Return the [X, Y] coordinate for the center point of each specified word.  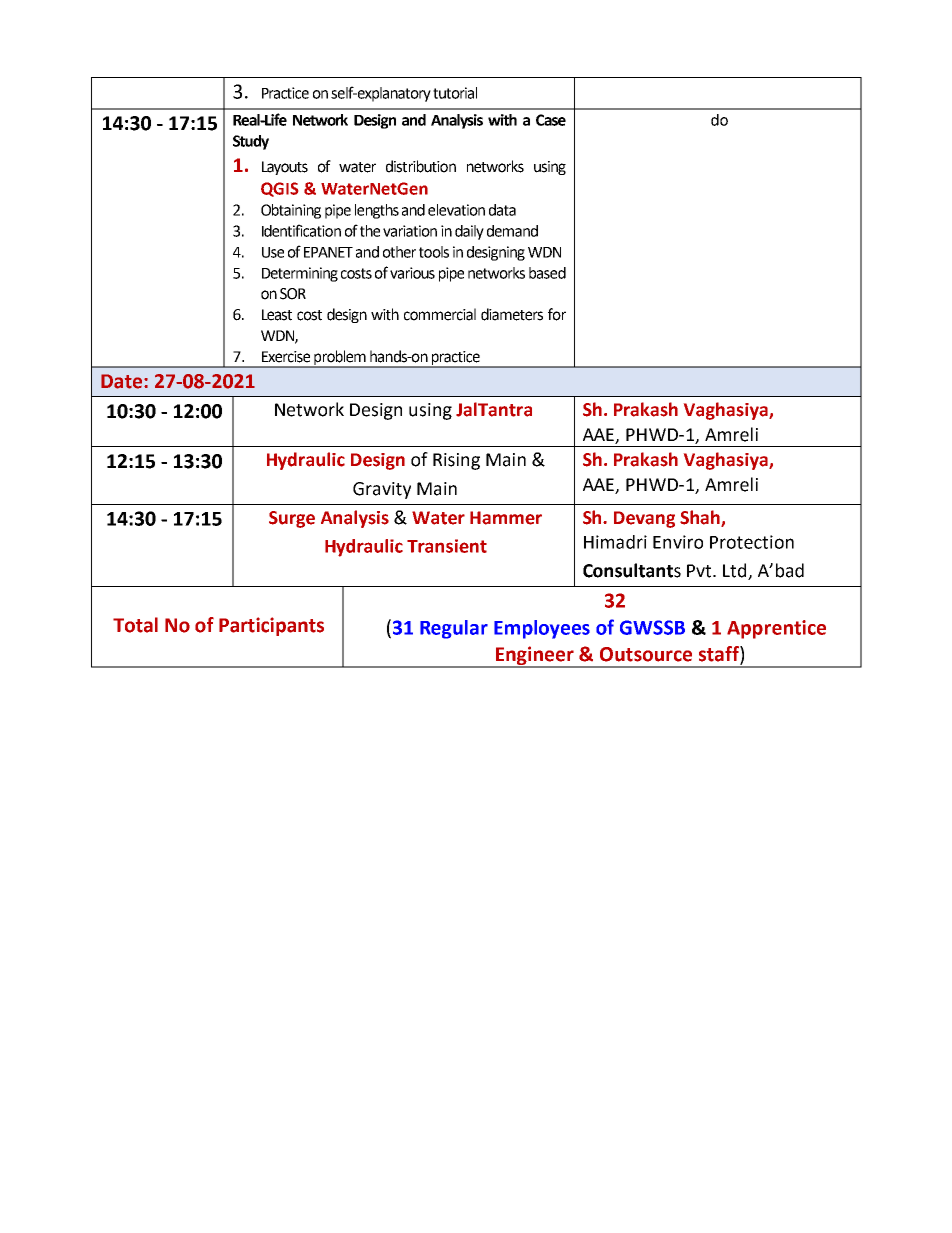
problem [340, 358]
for [557, 314]
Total [135, 625]
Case [551, 120]
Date [123, 381]
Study [251, 142]
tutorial [455, 93]
